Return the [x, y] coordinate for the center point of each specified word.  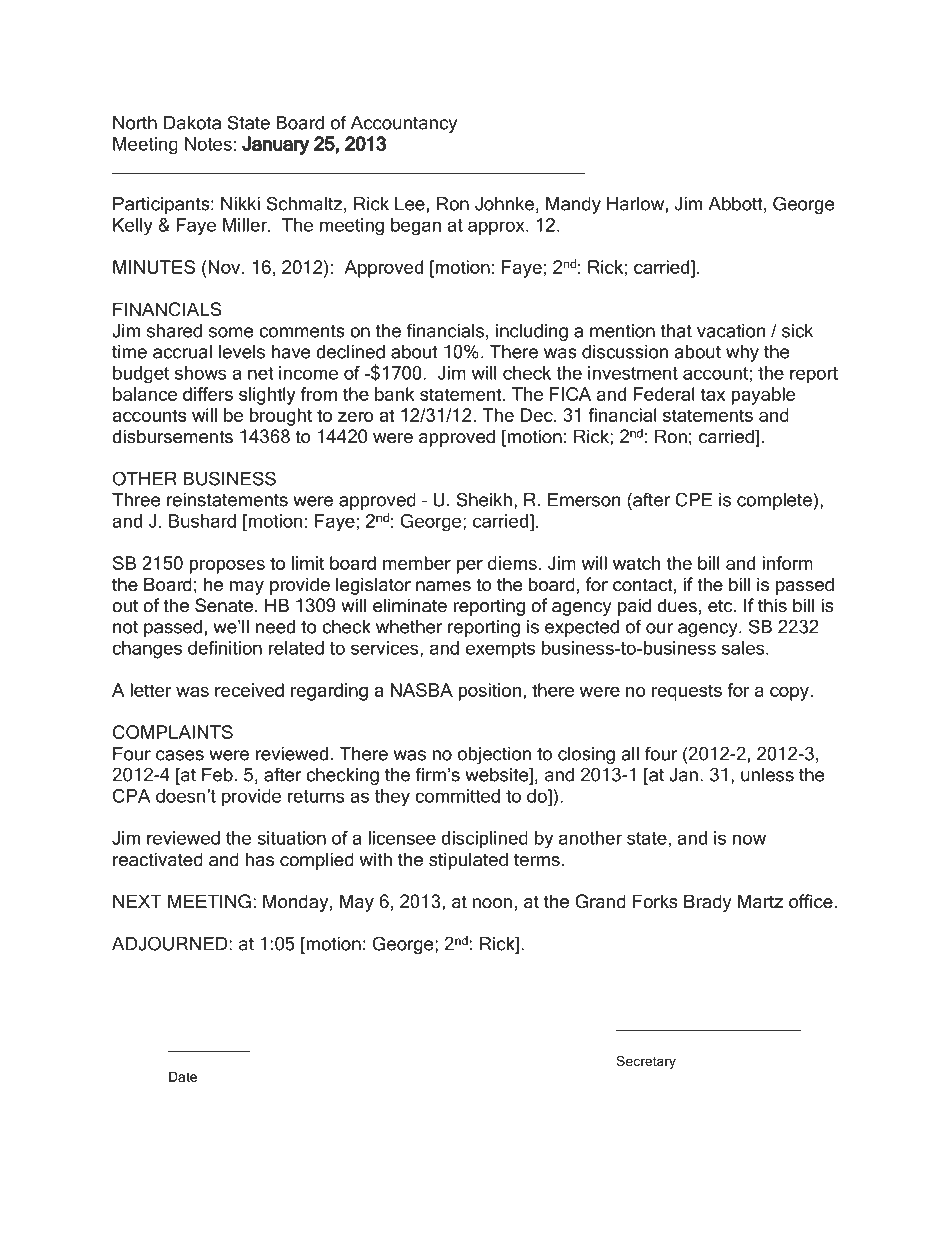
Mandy [573, 205]
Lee [410, 204]
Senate [224, 605]
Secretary [646, 1062]
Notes [208, 144]
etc [721, 606]
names [443, 586]
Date [183, 1076]
